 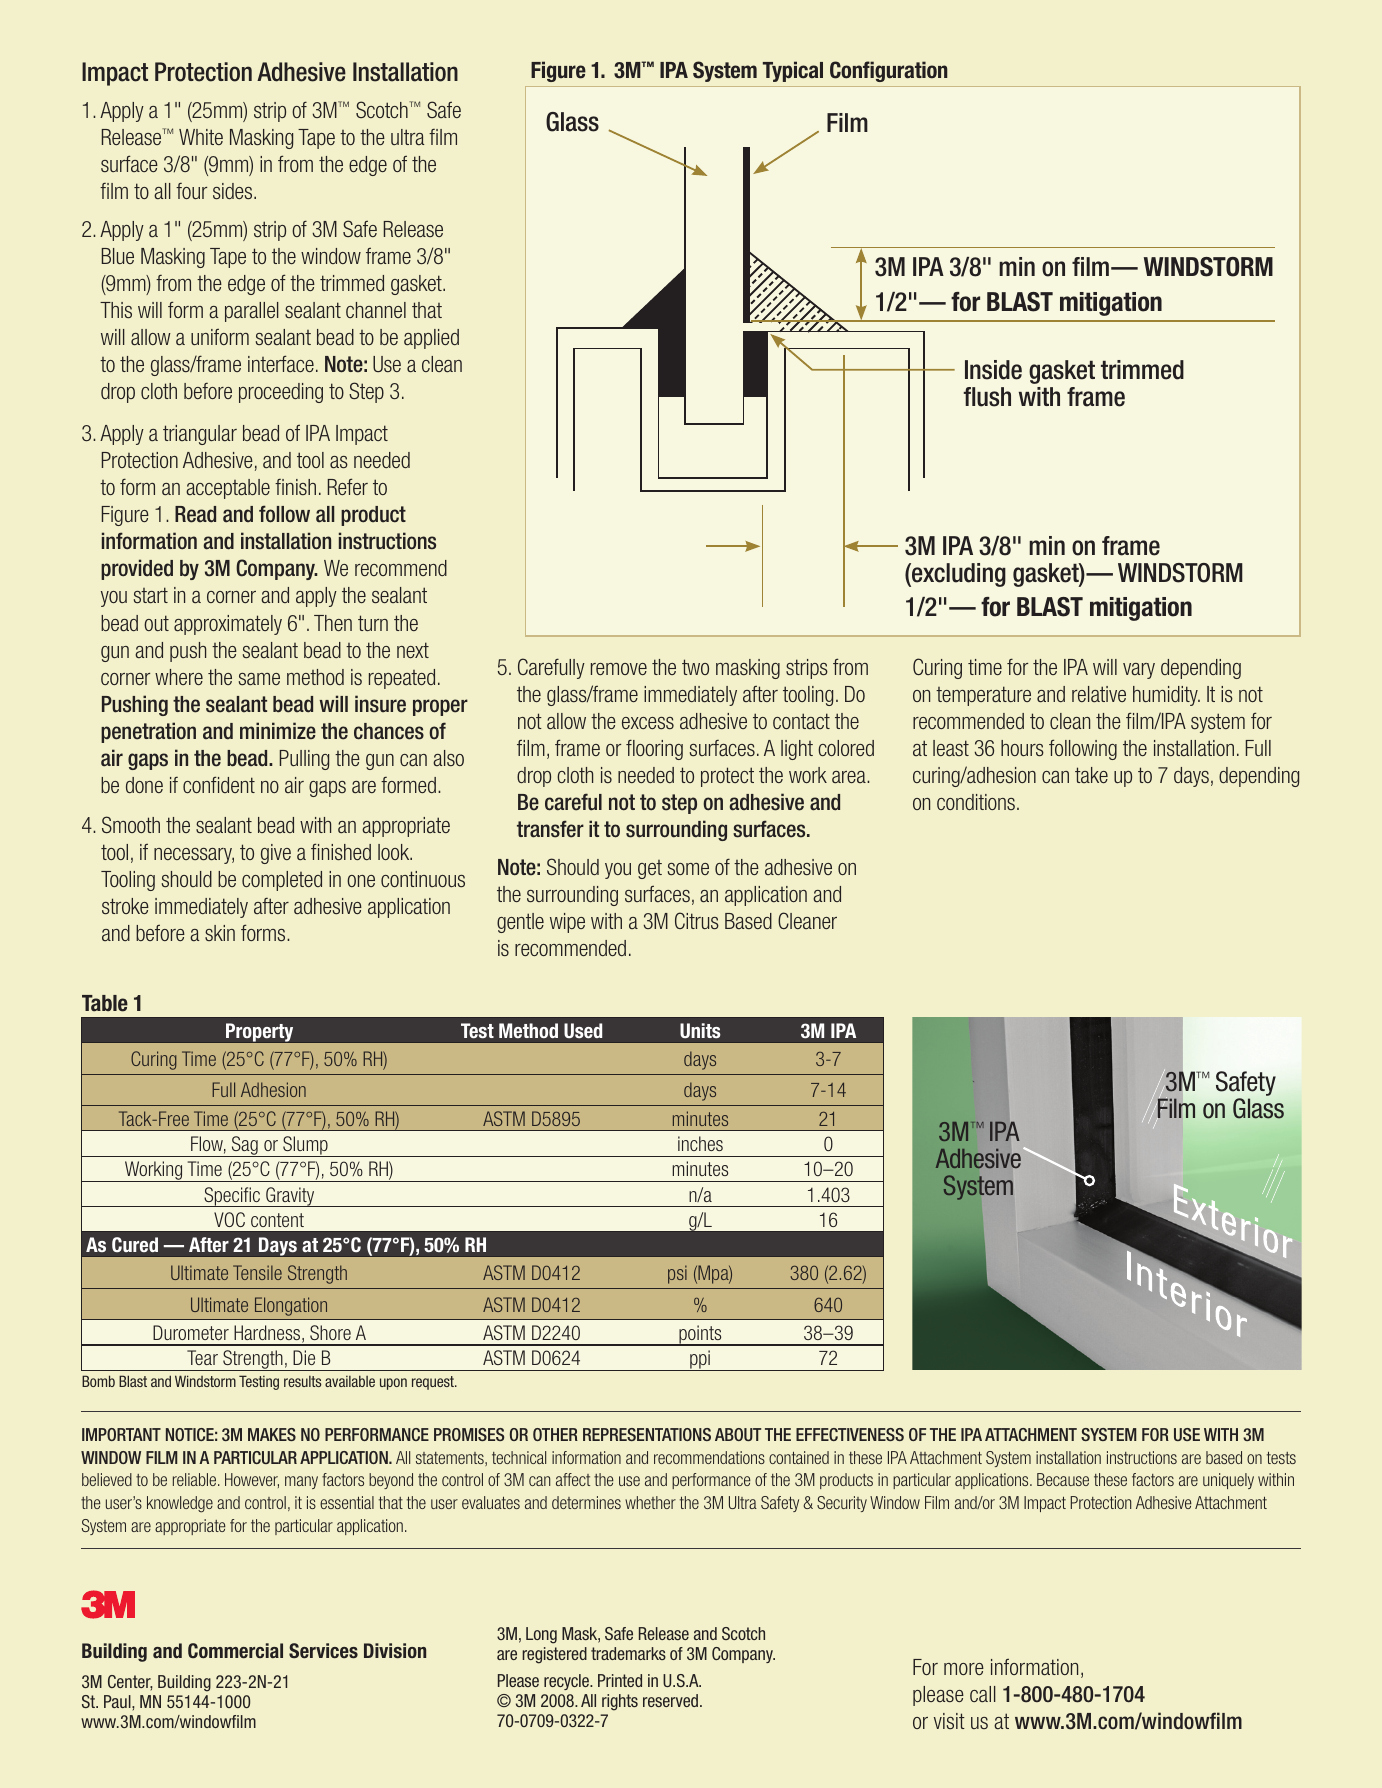 What do you see at coordinates (201, 137) in the screenshot?
I see `White` at bounding box center [201, 137].
